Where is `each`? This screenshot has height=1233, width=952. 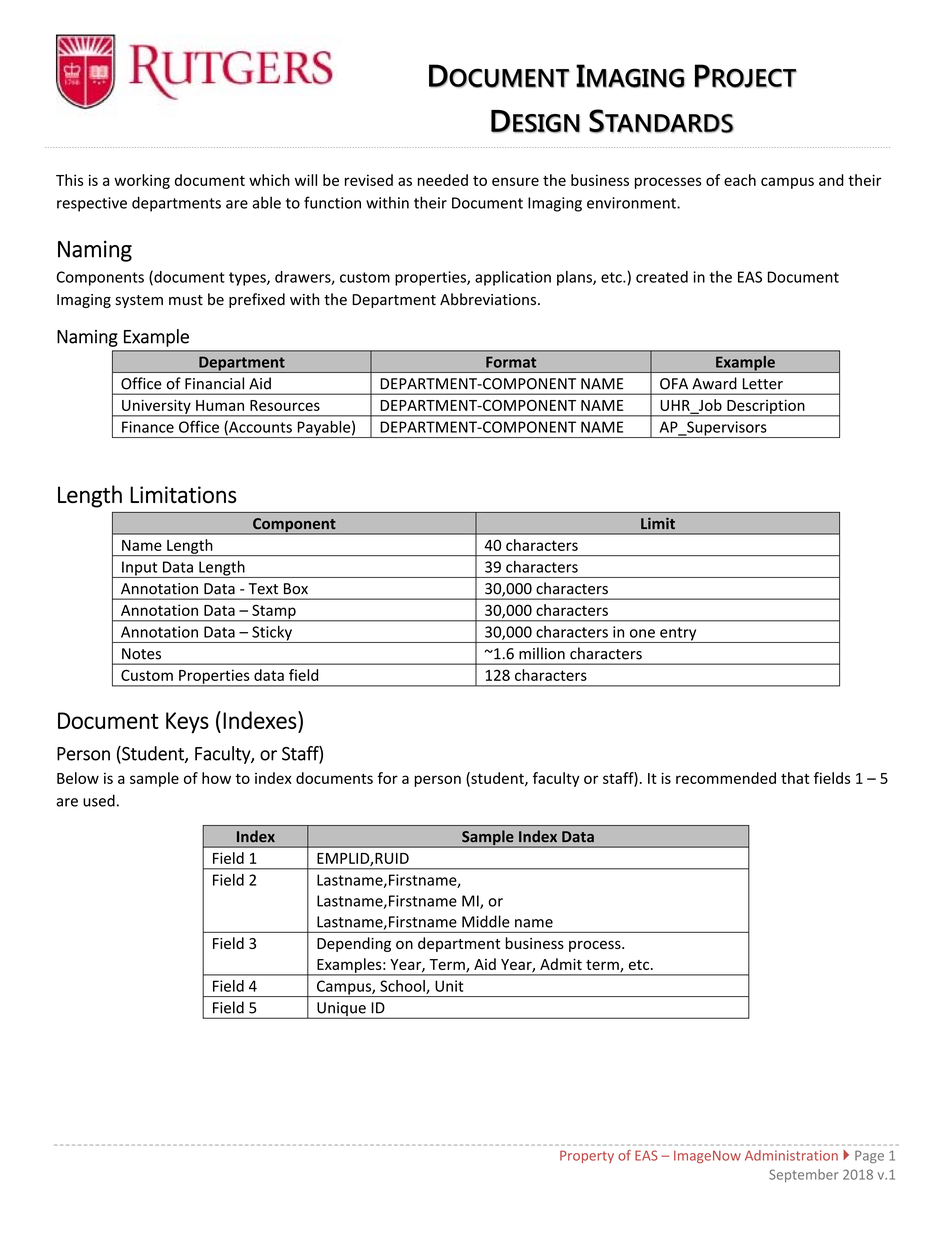 each is located at coordinates (740, 180).
